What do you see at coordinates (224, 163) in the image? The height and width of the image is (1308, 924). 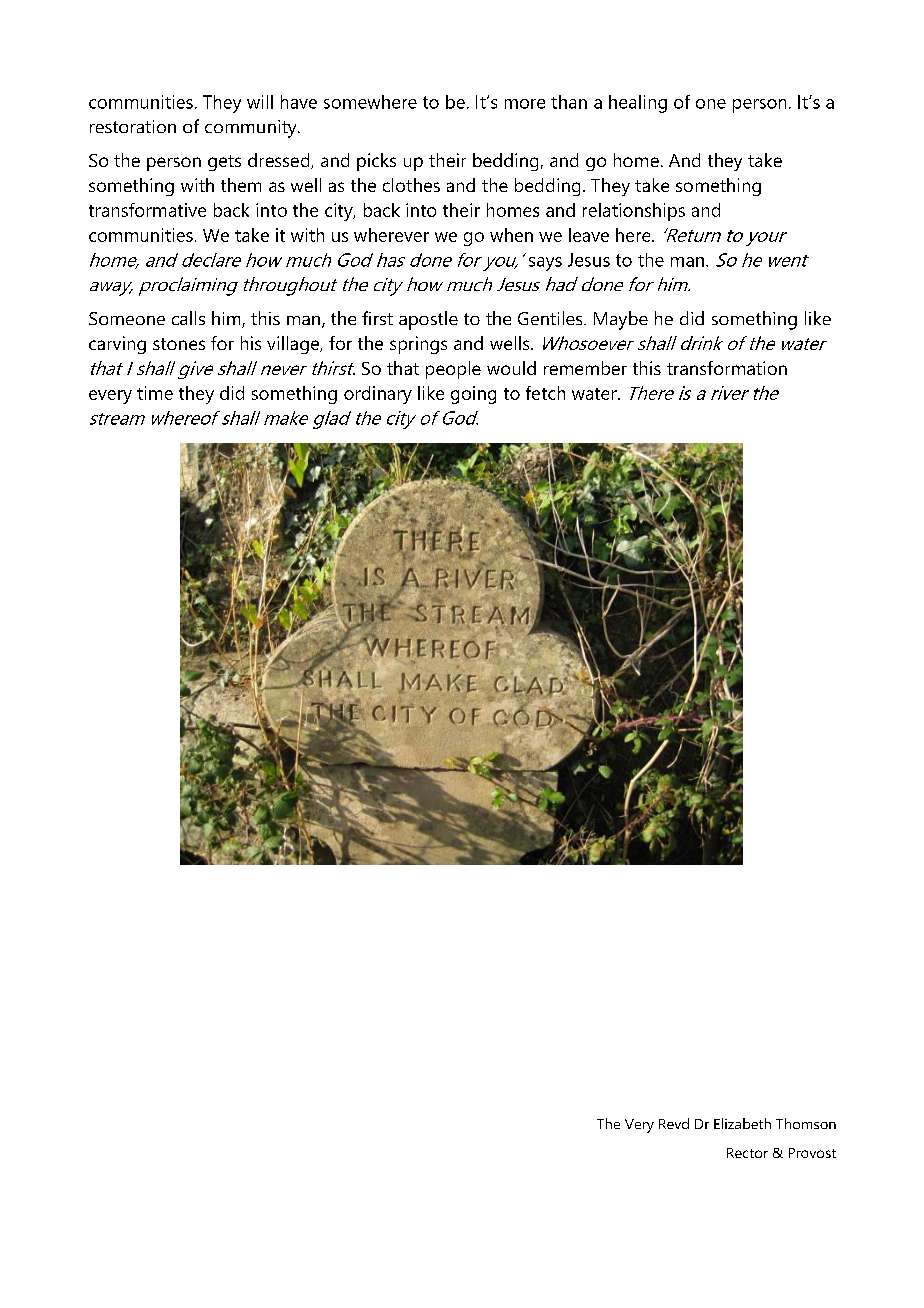 I see `gets` at bounding box center [224, 163].
